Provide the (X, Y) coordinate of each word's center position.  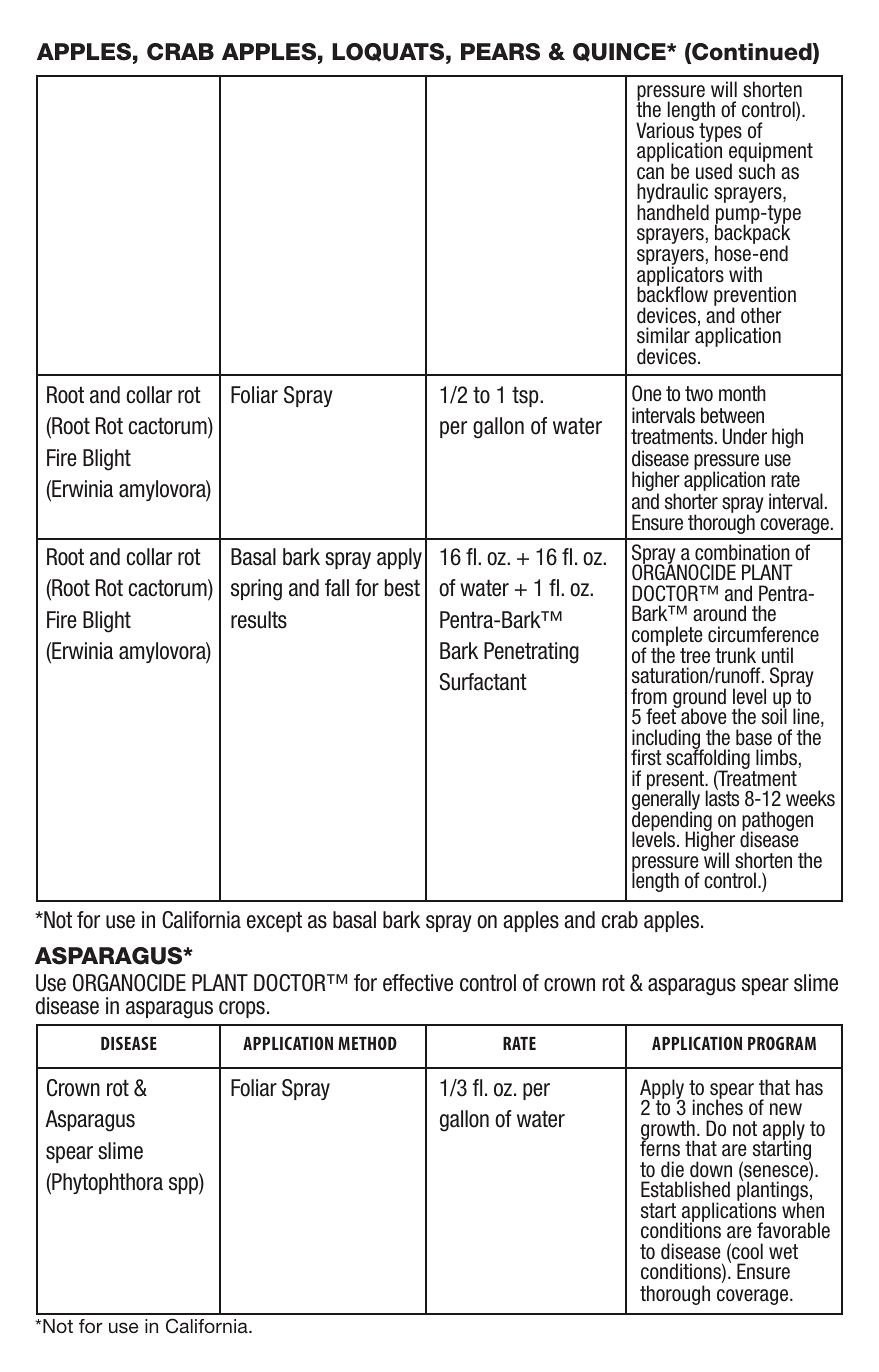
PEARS (500, 52)
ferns (660, 1148)
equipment (771, 153)
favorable (793, 1230)
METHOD (367, 1043)
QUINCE (620, 52)
